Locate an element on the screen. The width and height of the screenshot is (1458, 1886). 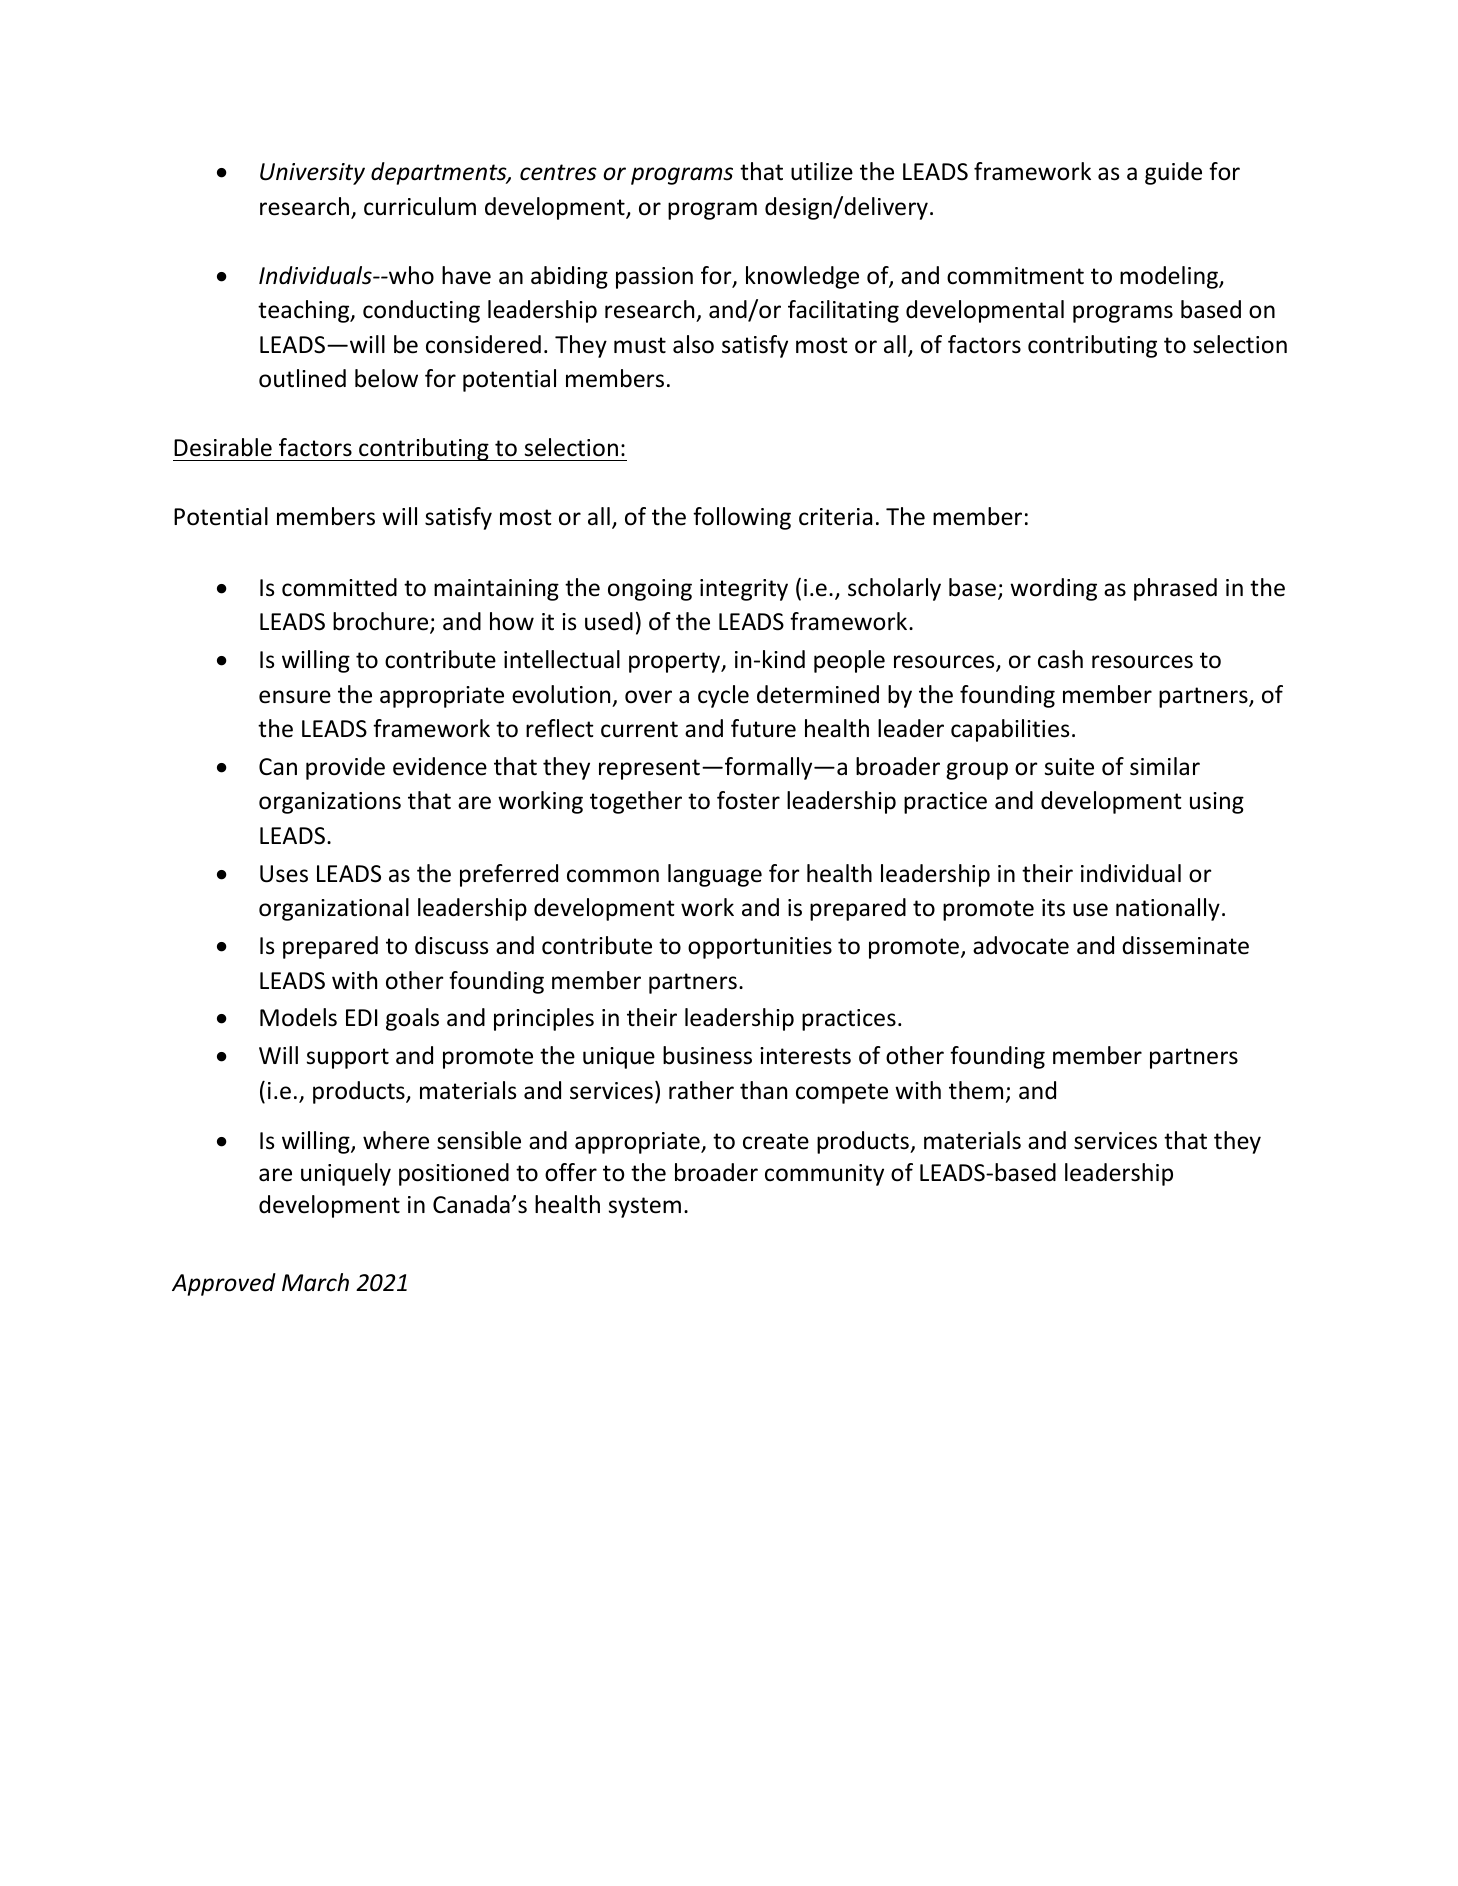
utilize is located at coordinates (822, 171).
